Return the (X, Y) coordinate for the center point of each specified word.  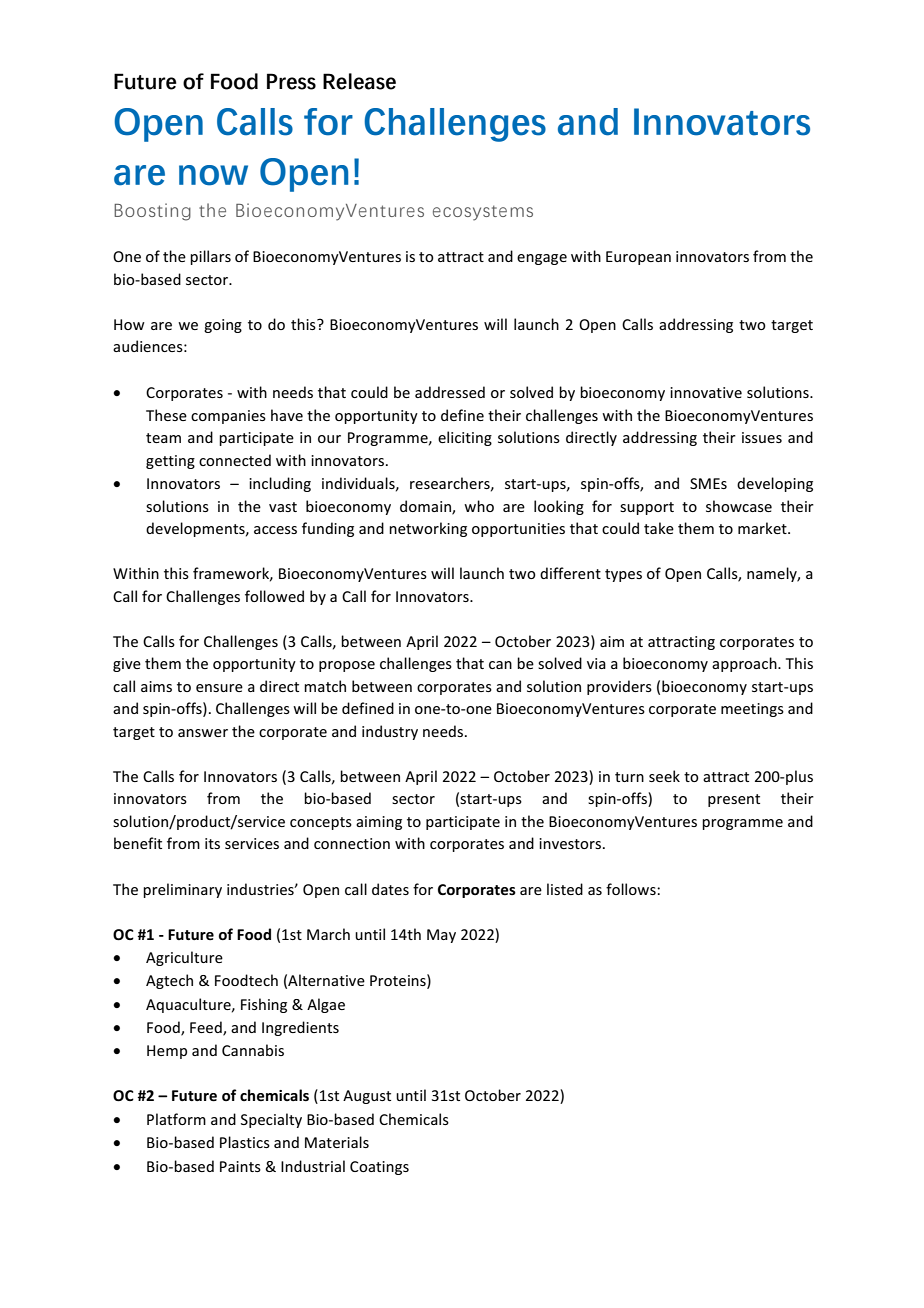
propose (347, 666)
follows (632, 889)
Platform (176, 1119)
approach (745, 664)
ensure (219, 688)
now (213, 175)
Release (359, 81)
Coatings (379, 1168)
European (638, 258)
